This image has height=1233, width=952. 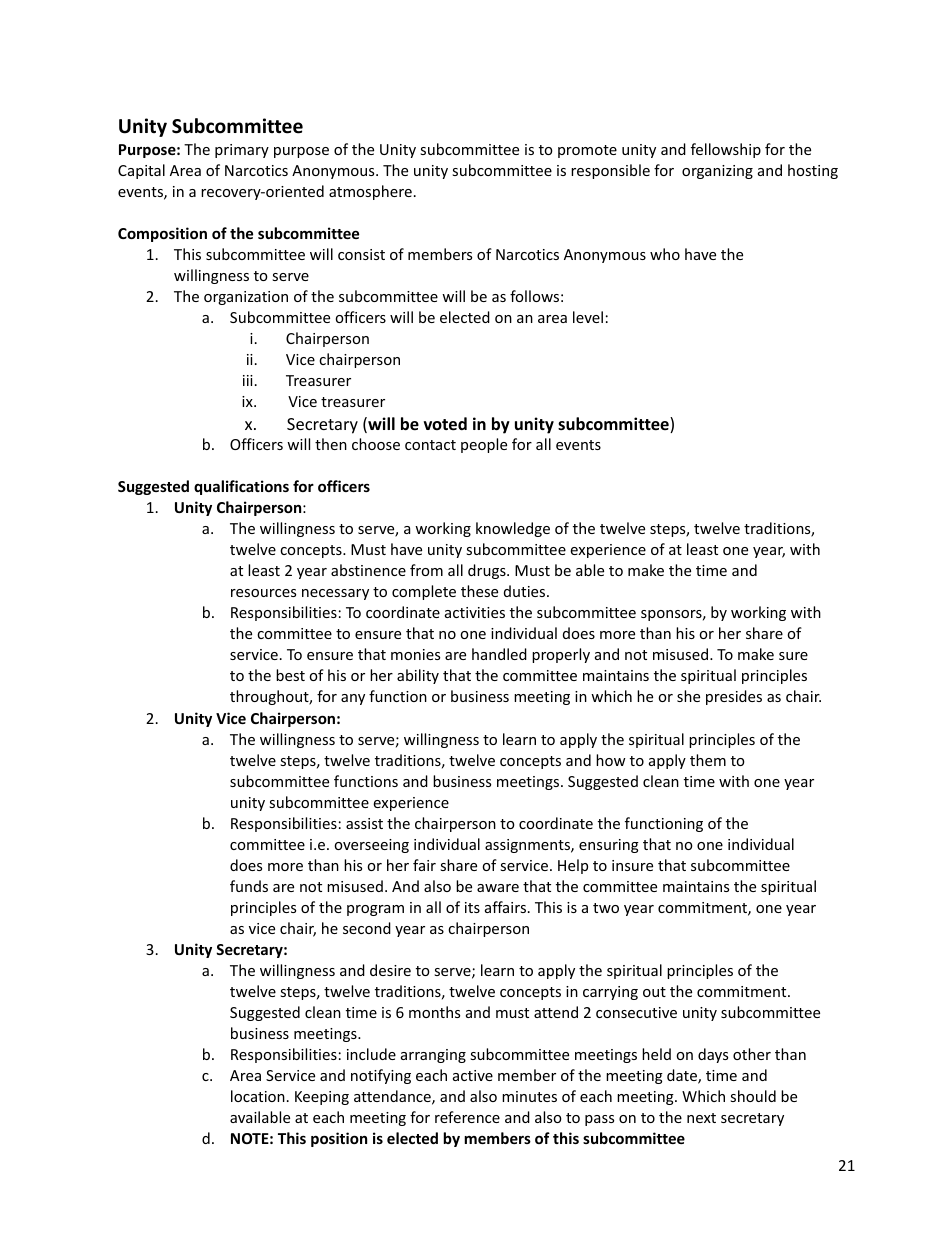 What do you see at coordinates (242, 151) in the image?
I see `primary` at bounding box center [242, 151].
